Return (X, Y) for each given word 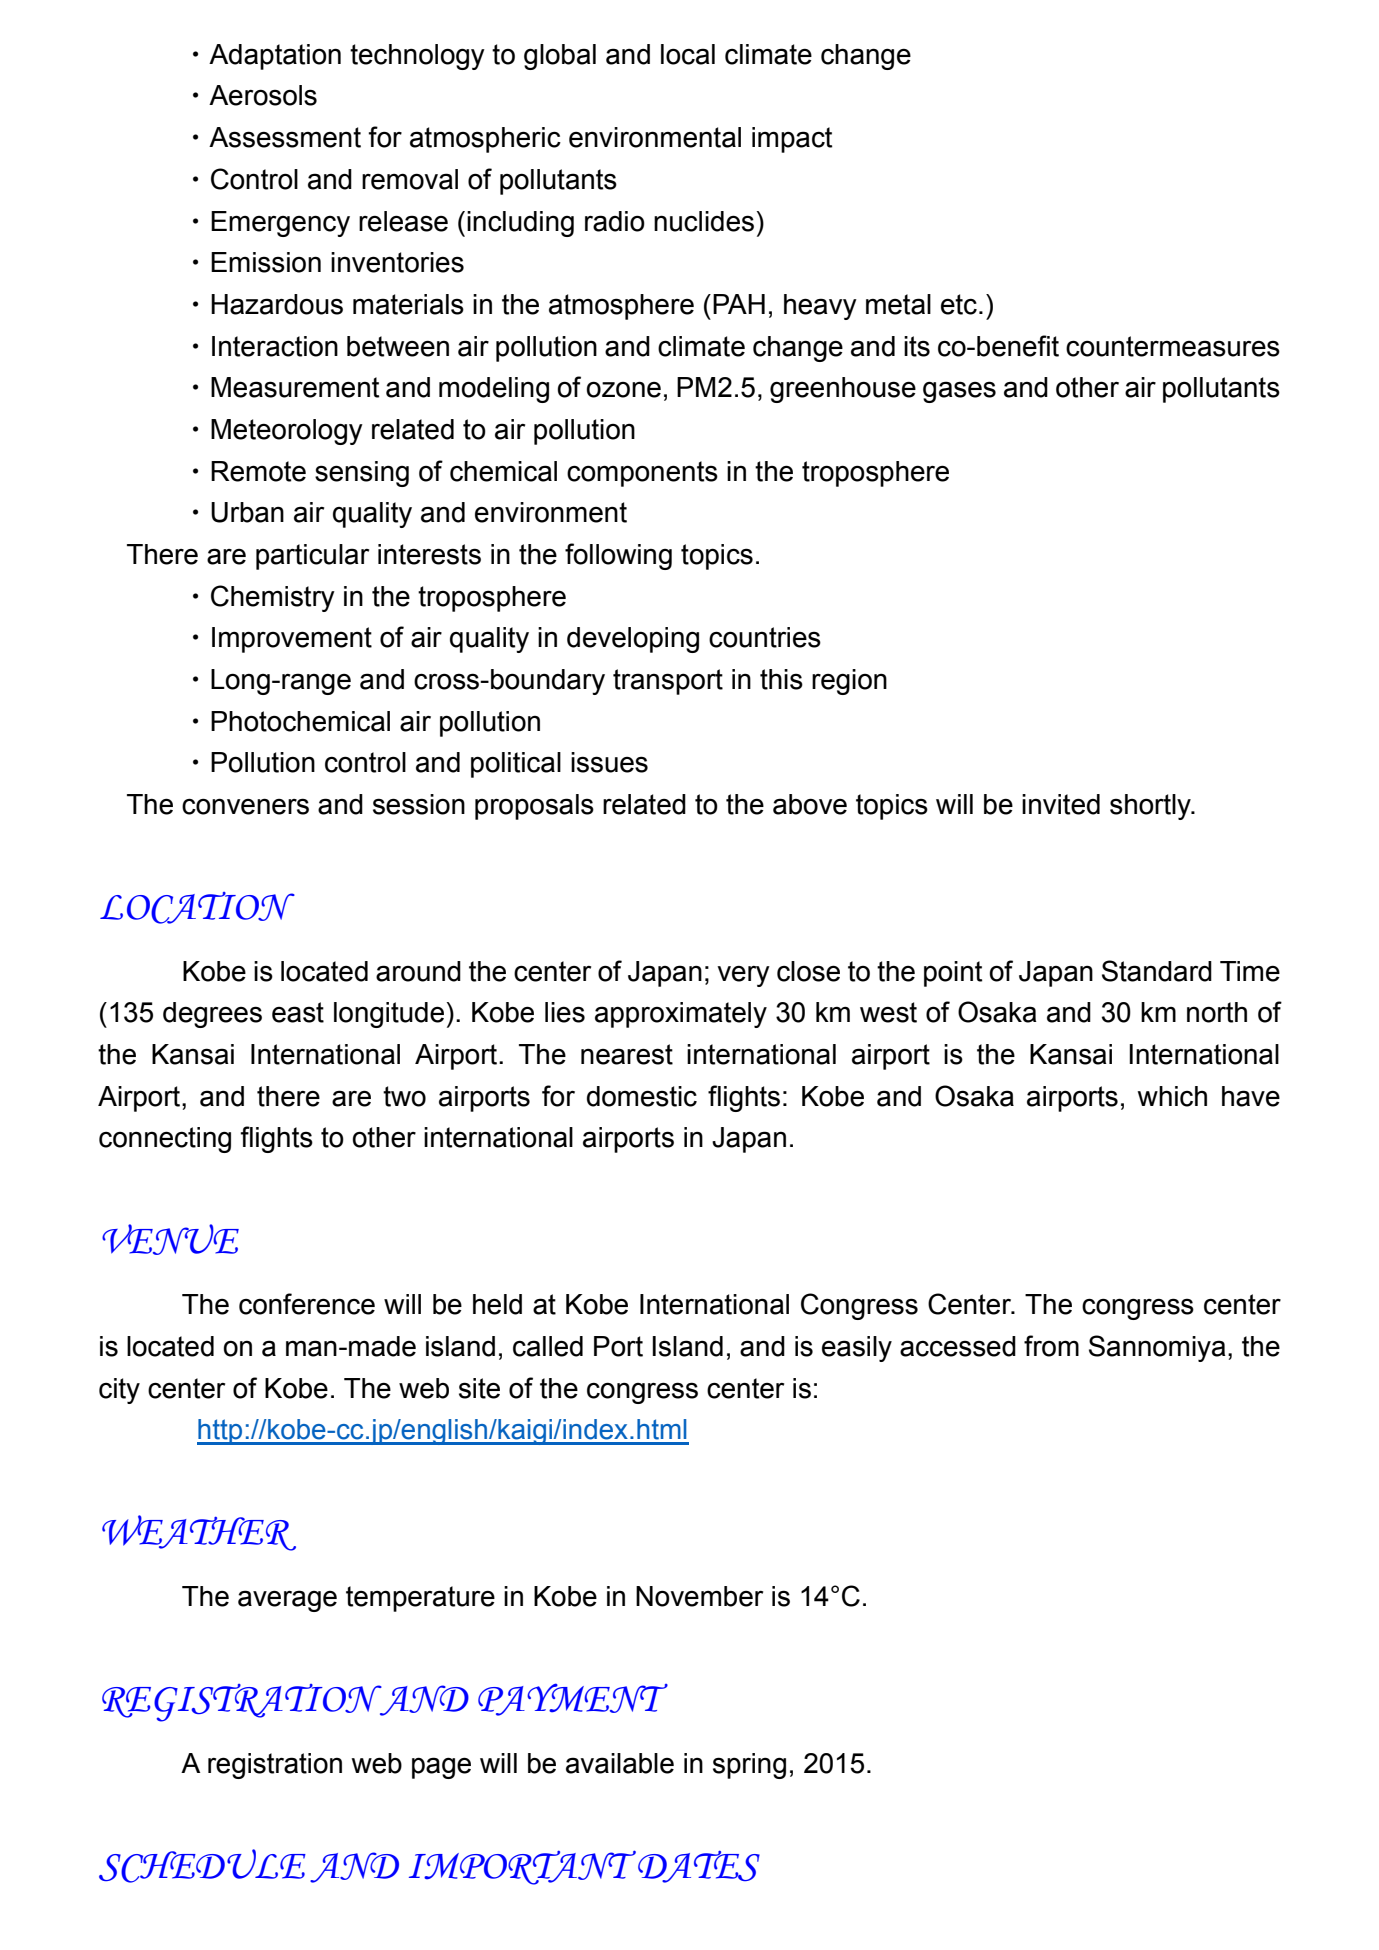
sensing (362, 474)
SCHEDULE (202, 1866)
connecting (165, 1140)
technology (417, 57)
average (287, 1601)
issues (609, 762)
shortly (1151, 807)
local (688, 54)
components (642, 474)
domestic (642, 1096)
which (1172, 1096)
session (419, 804)
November (699, 1596)
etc (959, 304)
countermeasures (1173, 346)
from (1051, 1346)
